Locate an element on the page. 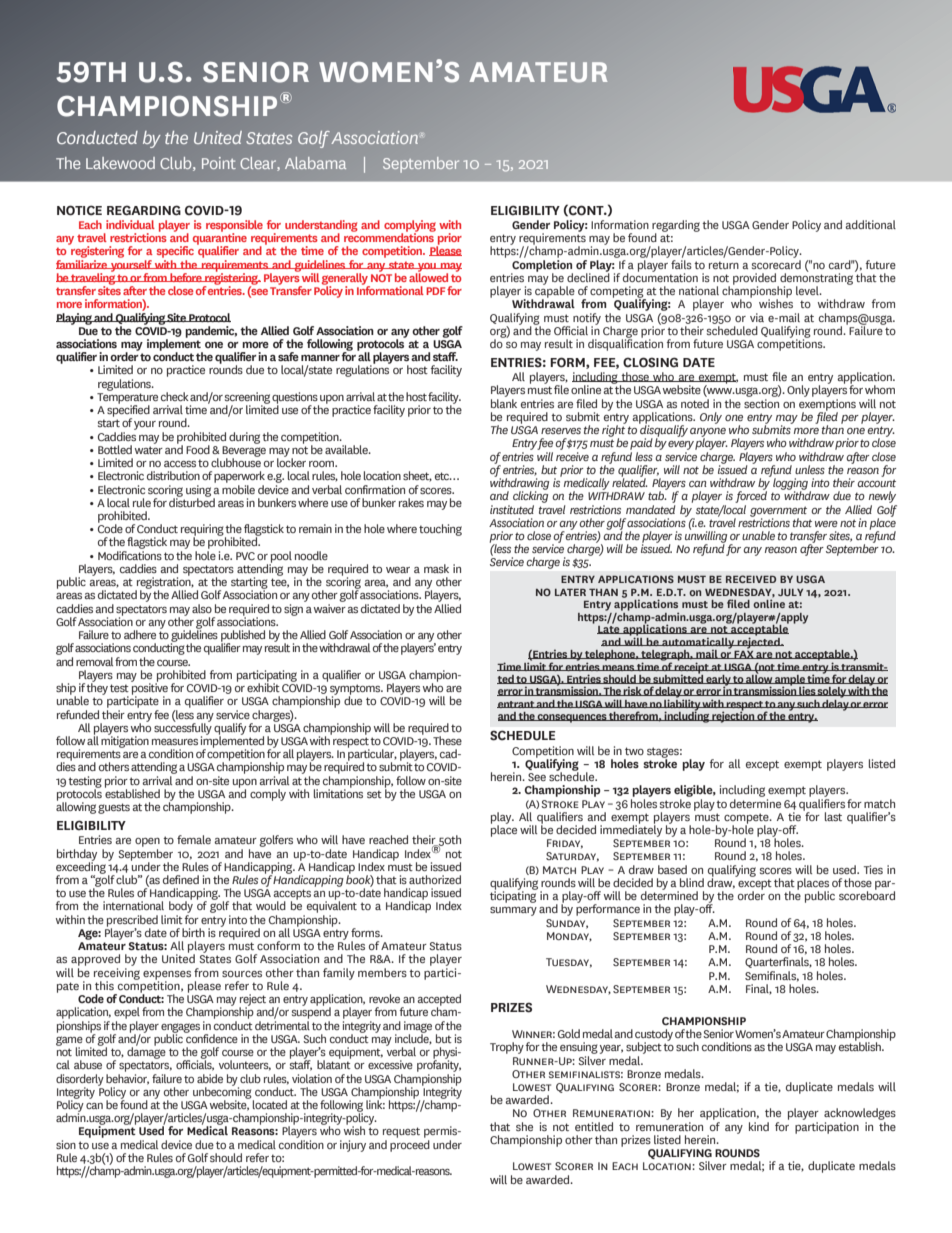 Image resolution: width=952 pixels, height=1233 pixels. guests is located at coordinates (114, 808).
